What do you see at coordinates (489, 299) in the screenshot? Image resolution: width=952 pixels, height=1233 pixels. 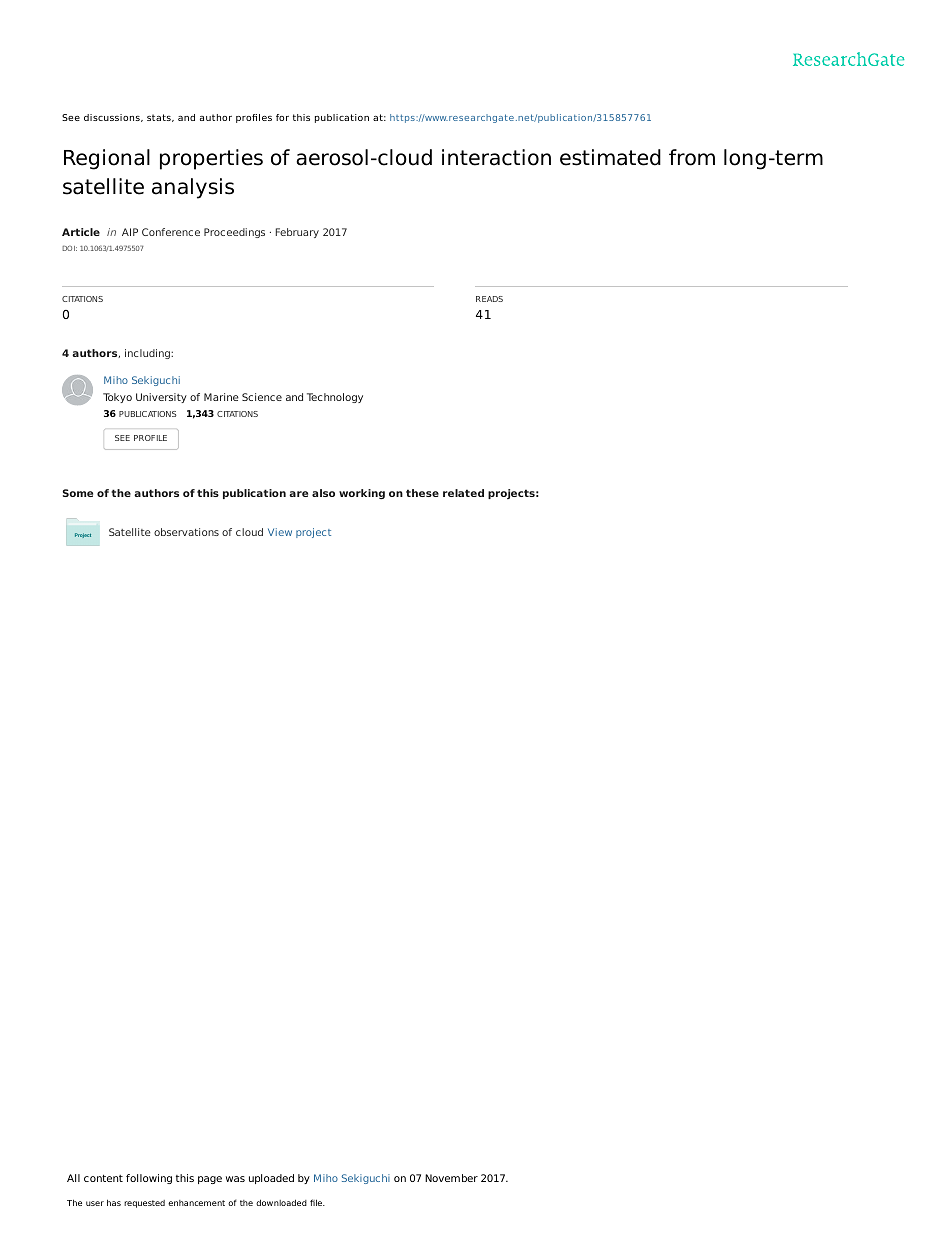 I see `READS` at bounding box center [489, 299].
